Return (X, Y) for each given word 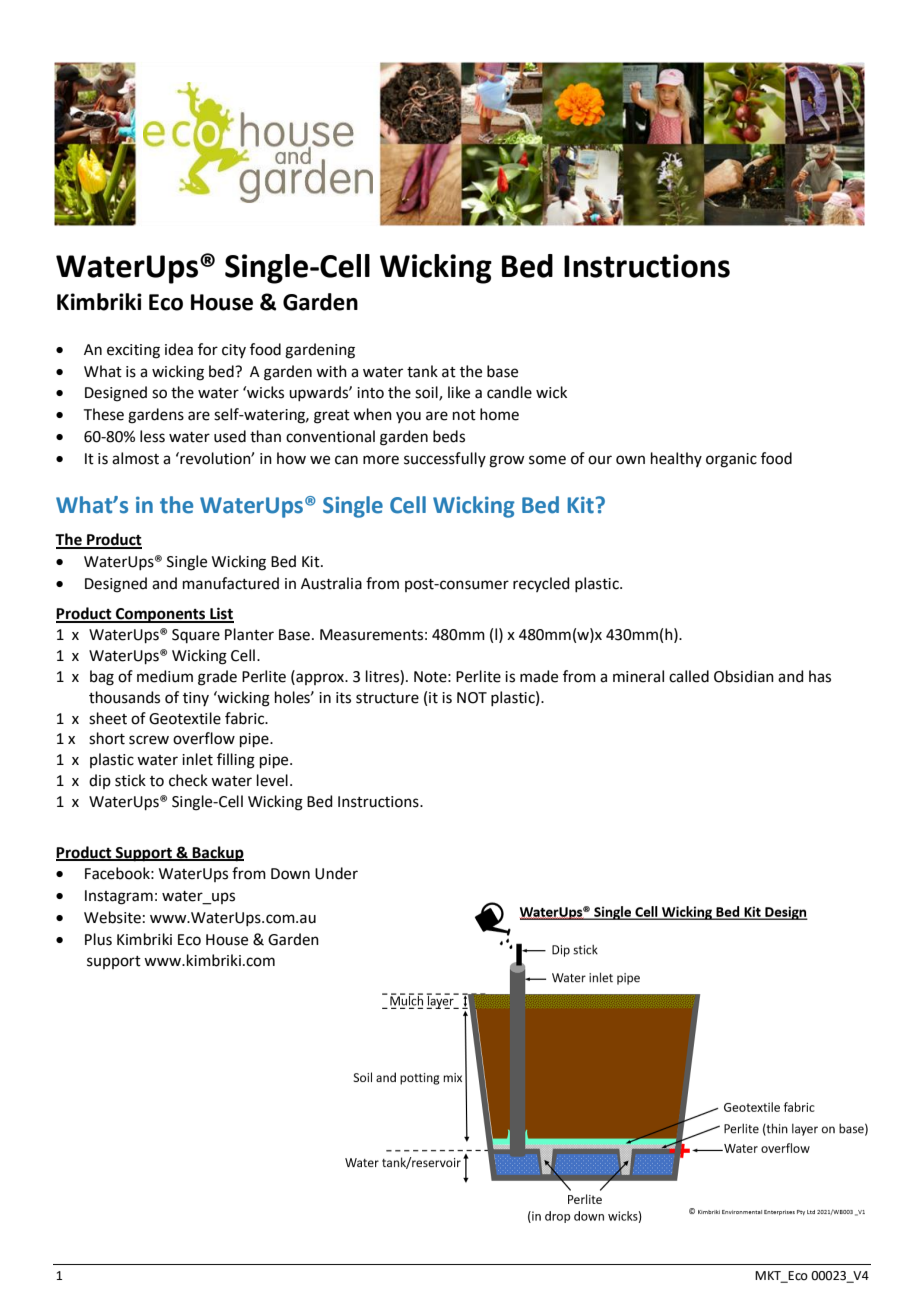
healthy (676, 459)
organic (731, 460)
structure (387, 698)
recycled (541, 584)
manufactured (231, 583)
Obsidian (744, 676)
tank (422, 371)
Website (112, 917)
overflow (204, 738)
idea (179, 349)
